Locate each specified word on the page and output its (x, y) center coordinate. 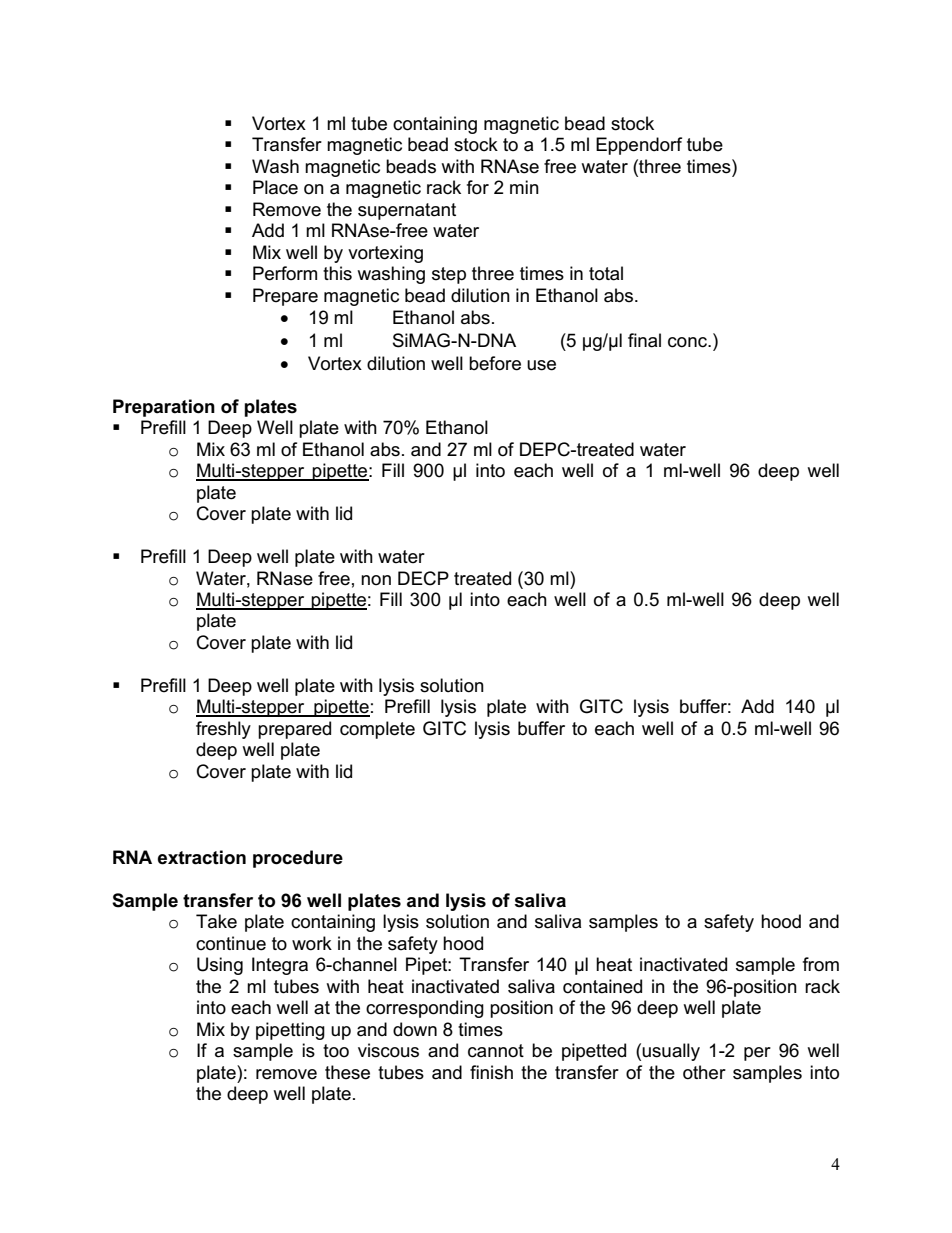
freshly (223, 730)
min (524, 187)
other (704, 1072)
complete (377, 730)
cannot (496, 1051)
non (376, 580)
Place (275, 187)
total (606, 273)
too (336, 1051)
